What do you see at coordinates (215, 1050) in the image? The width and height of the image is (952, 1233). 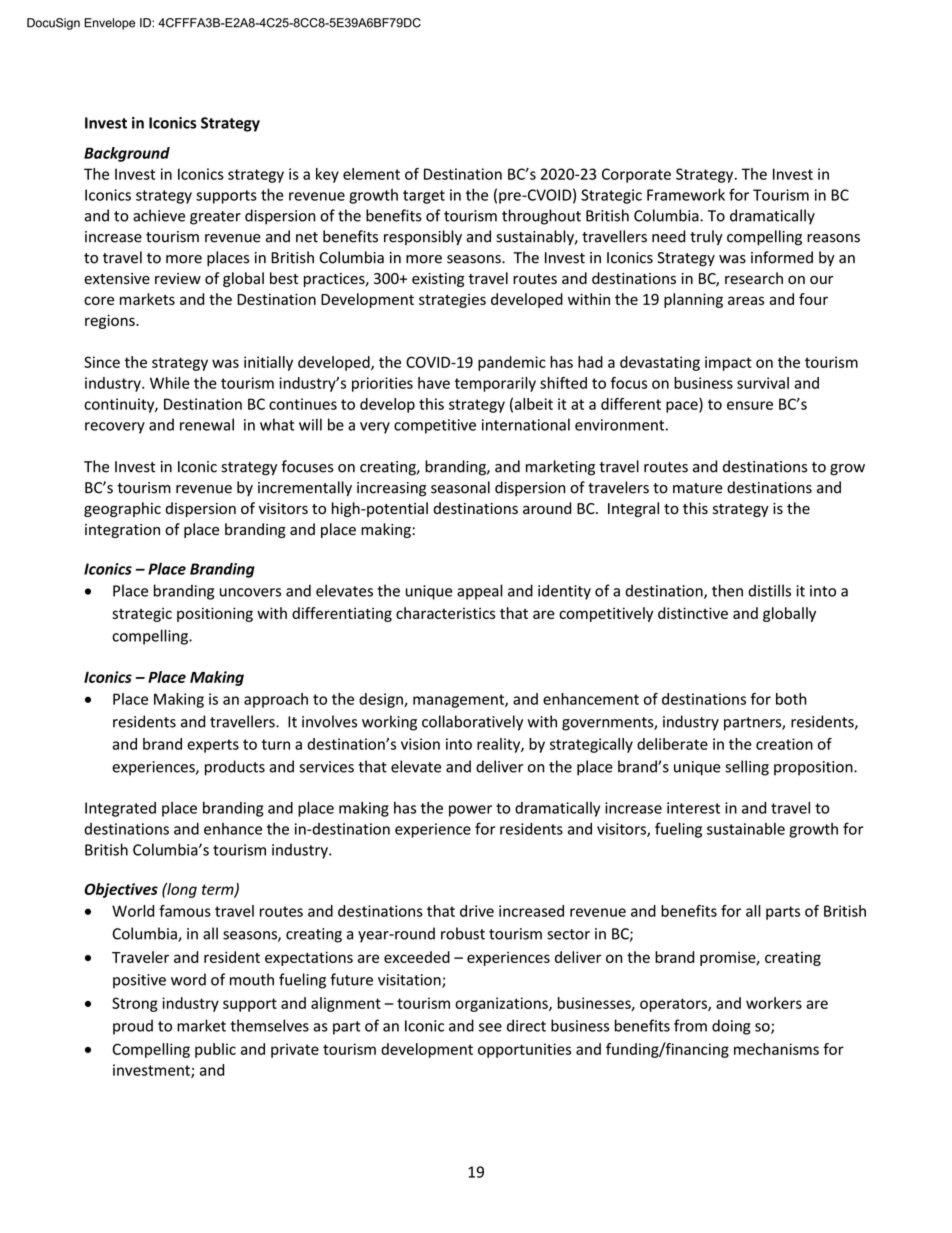 I see `public` at bounding box center [215, 1050].
